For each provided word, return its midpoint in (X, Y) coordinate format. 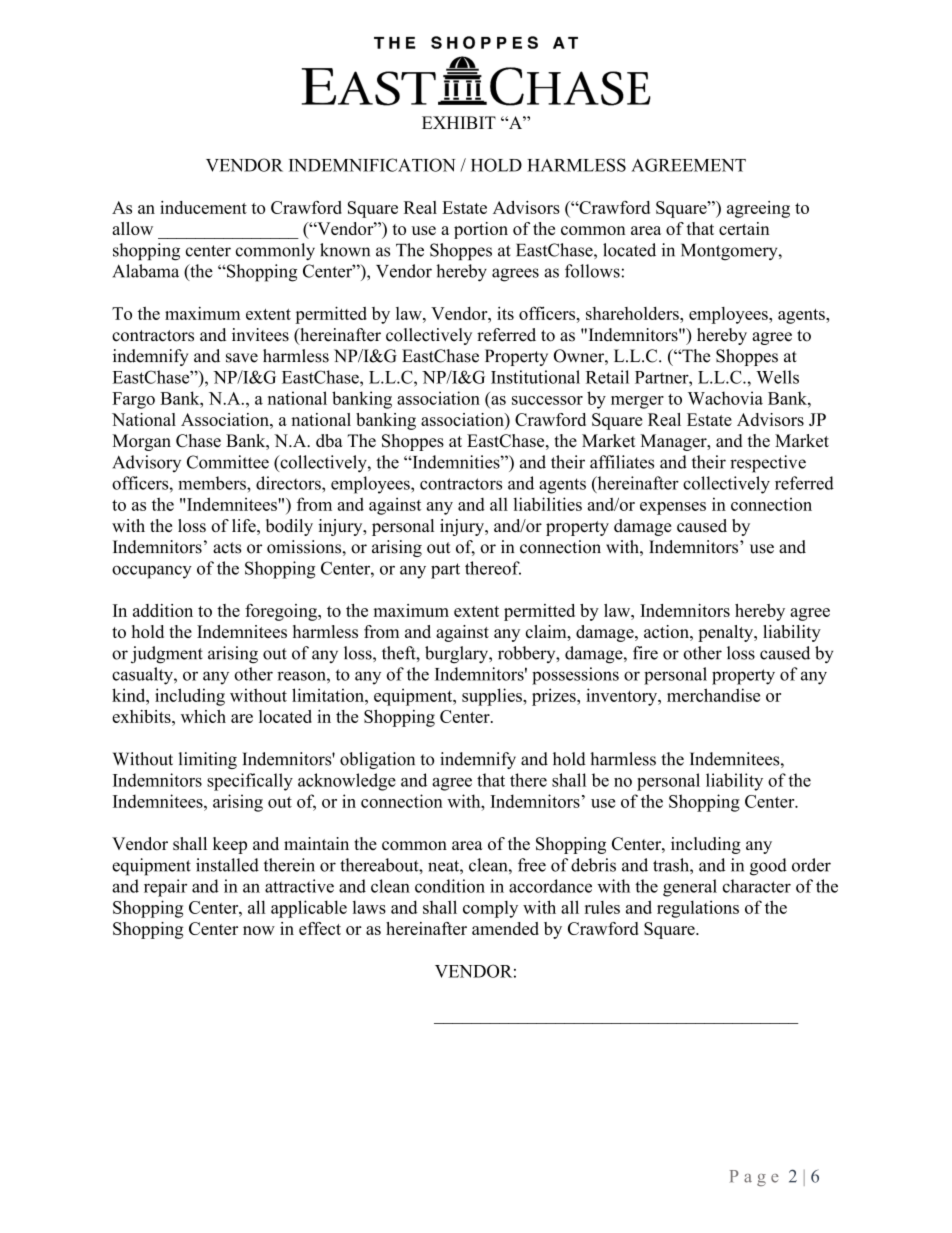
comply (490, 909)
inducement (203, 207)
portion (481, 230)
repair (165, 888)
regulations (698, 909)
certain (744, 228)
